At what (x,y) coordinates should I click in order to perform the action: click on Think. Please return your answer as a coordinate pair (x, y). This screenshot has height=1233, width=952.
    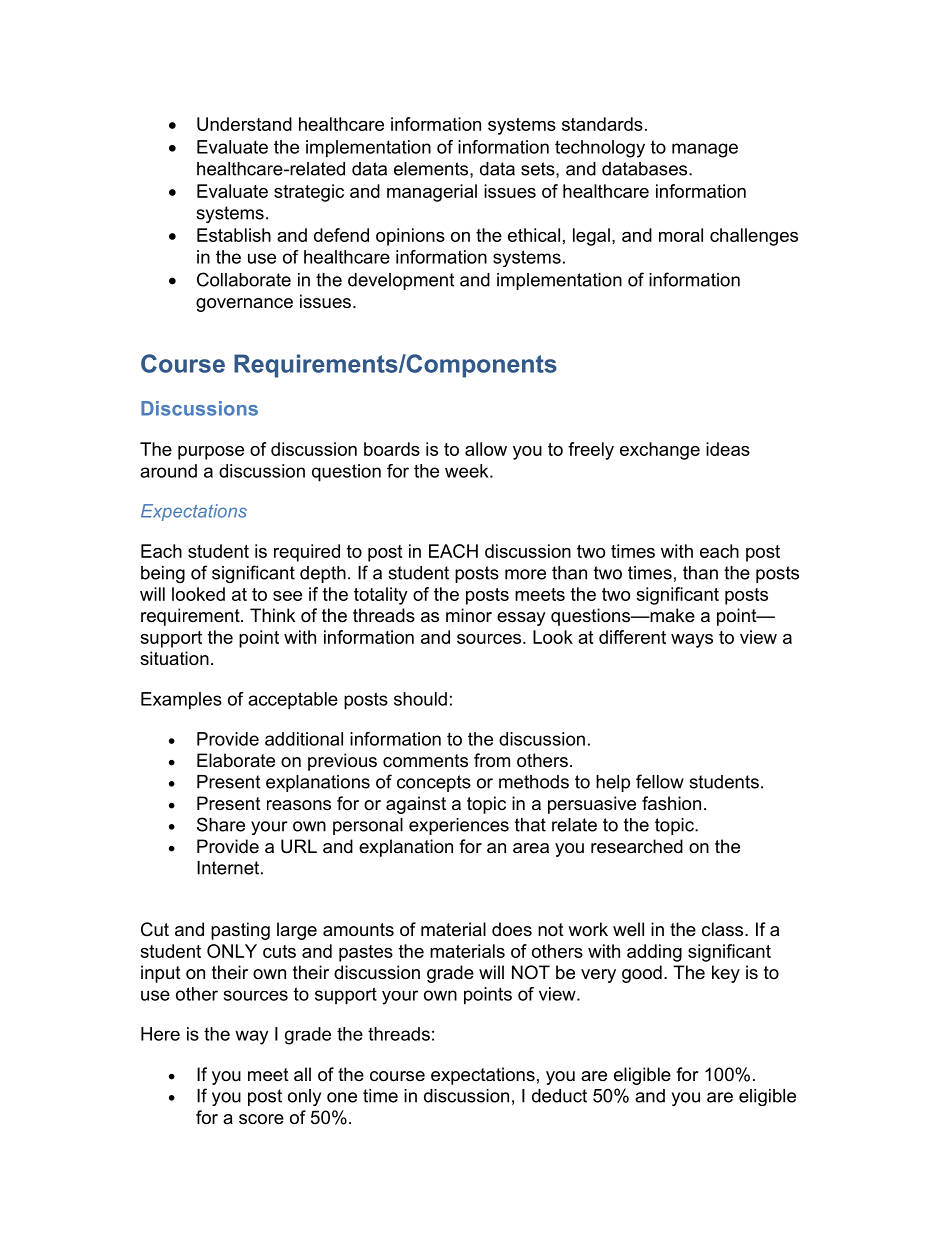
    Looking at the image, I should click on (273, 615).
